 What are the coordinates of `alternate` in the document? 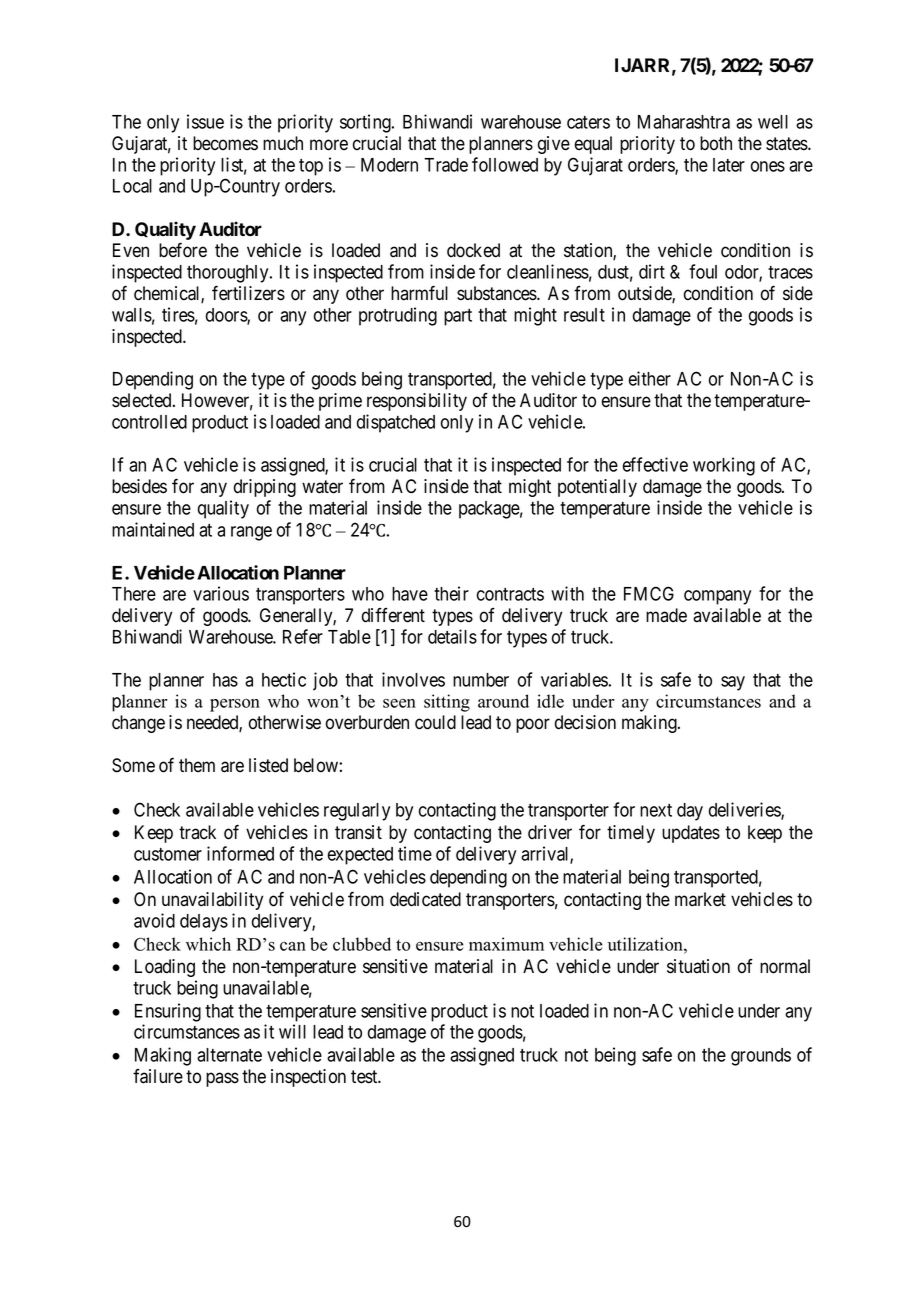 It's located at (229, 1055).
